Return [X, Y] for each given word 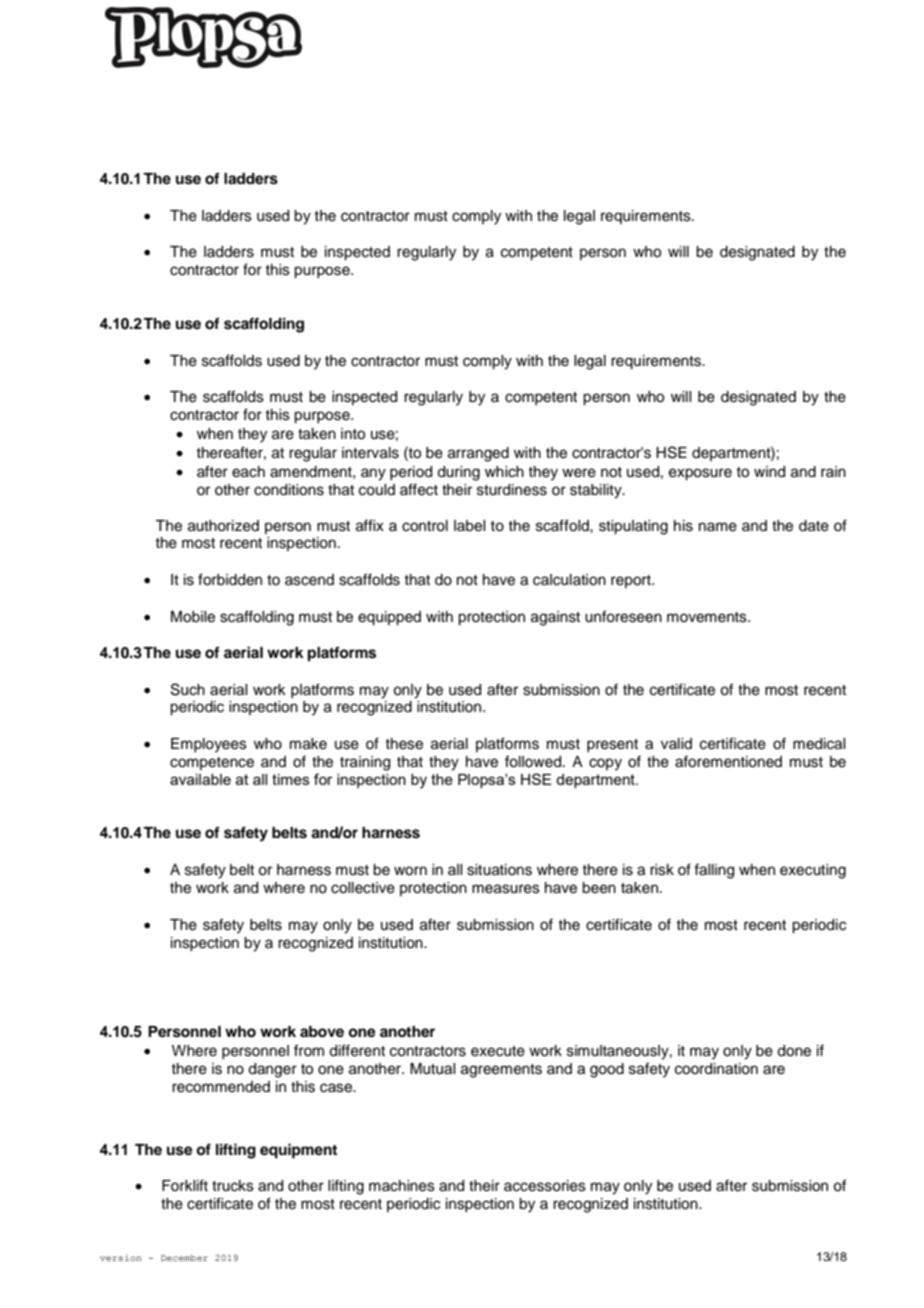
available [200, 779]
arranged [478, 454]
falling [714, 871]
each [248, 472]
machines [402, 1186]
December [184, 1258]
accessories [545, 1186]
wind [769, 472]
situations [499, 870]
